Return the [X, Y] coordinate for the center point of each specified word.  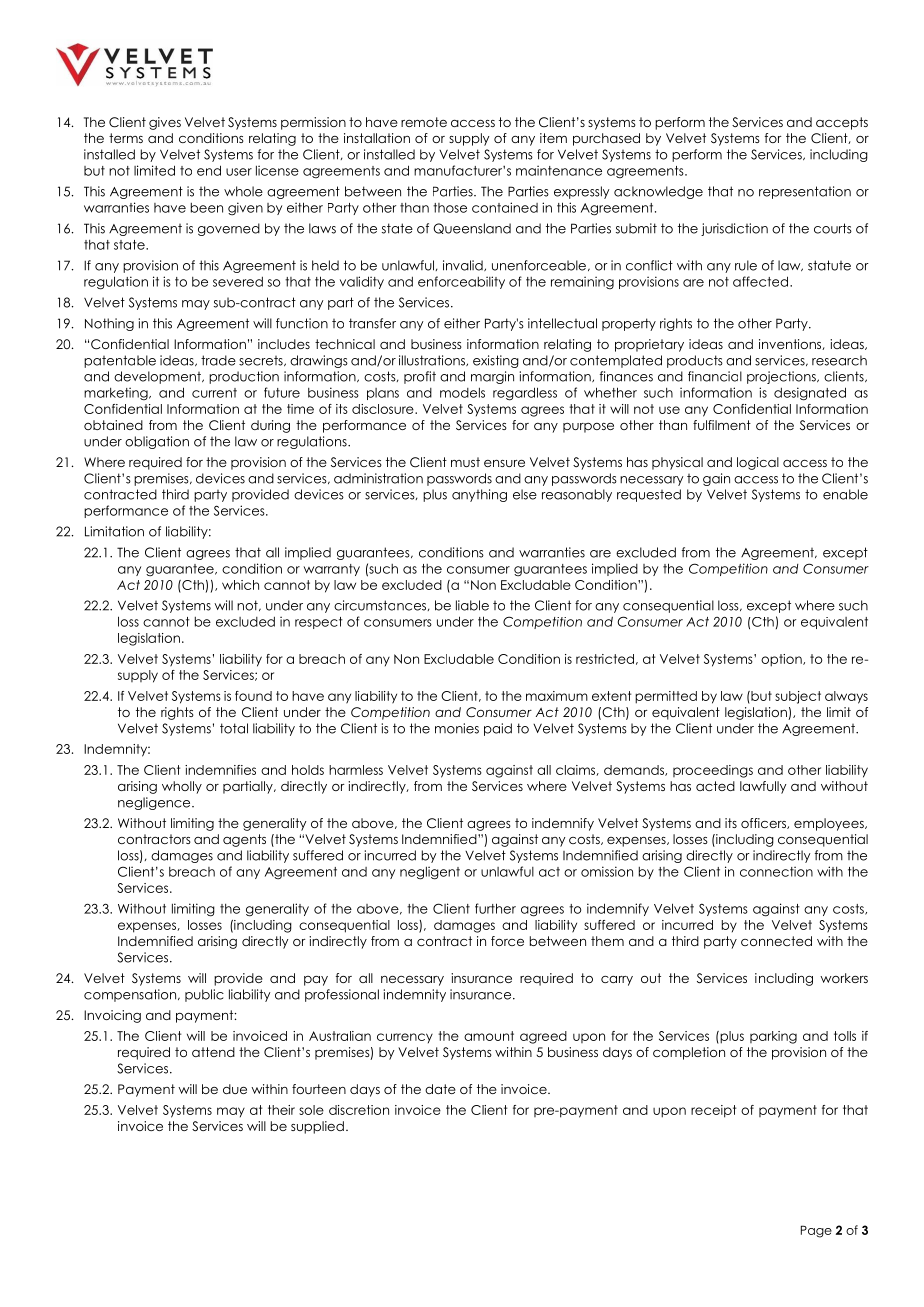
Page [816, 1231]
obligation [157, 442]
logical [758, 463]
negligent [430, 873]
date [440, 1089]
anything [479, 495]
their [281, 1110]
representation [805, 192]
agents [244, 840]
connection [776, 871]
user [239, 172]
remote [424, 122]
